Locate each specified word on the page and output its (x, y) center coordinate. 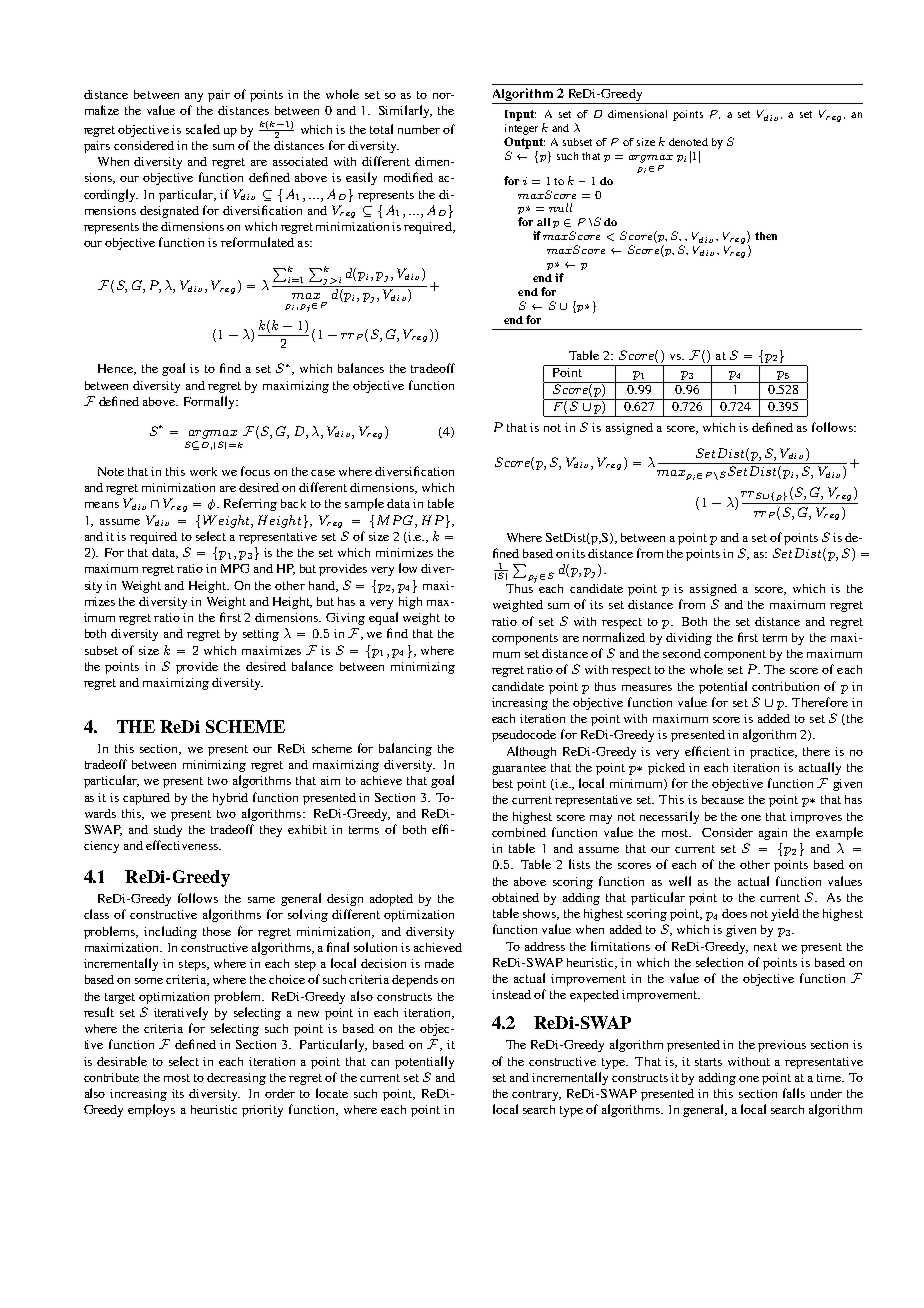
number (419, 129)
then (766, 236)
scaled (203, 129)
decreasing (236, 1079)
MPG (235, 568)
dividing (689, 639)
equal (383, 618)
